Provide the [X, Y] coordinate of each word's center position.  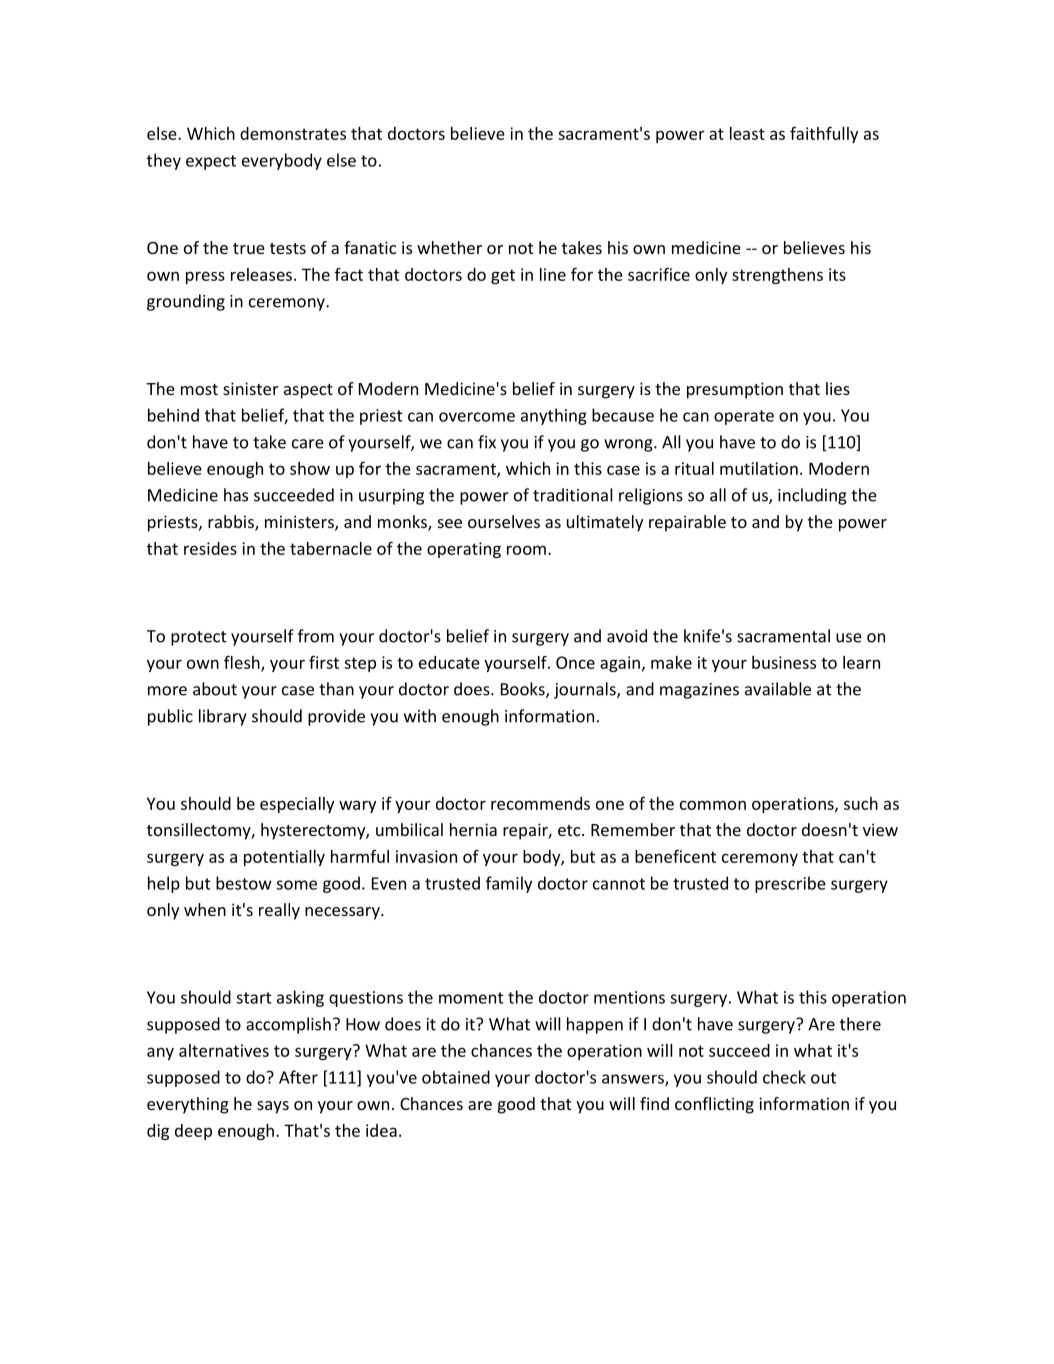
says [273, 1107]
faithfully [824, 134]
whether [449, 247]
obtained [456, 1077]
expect [211, 162]
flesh [243, 663]
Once [575, 662]
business [784, 662]
